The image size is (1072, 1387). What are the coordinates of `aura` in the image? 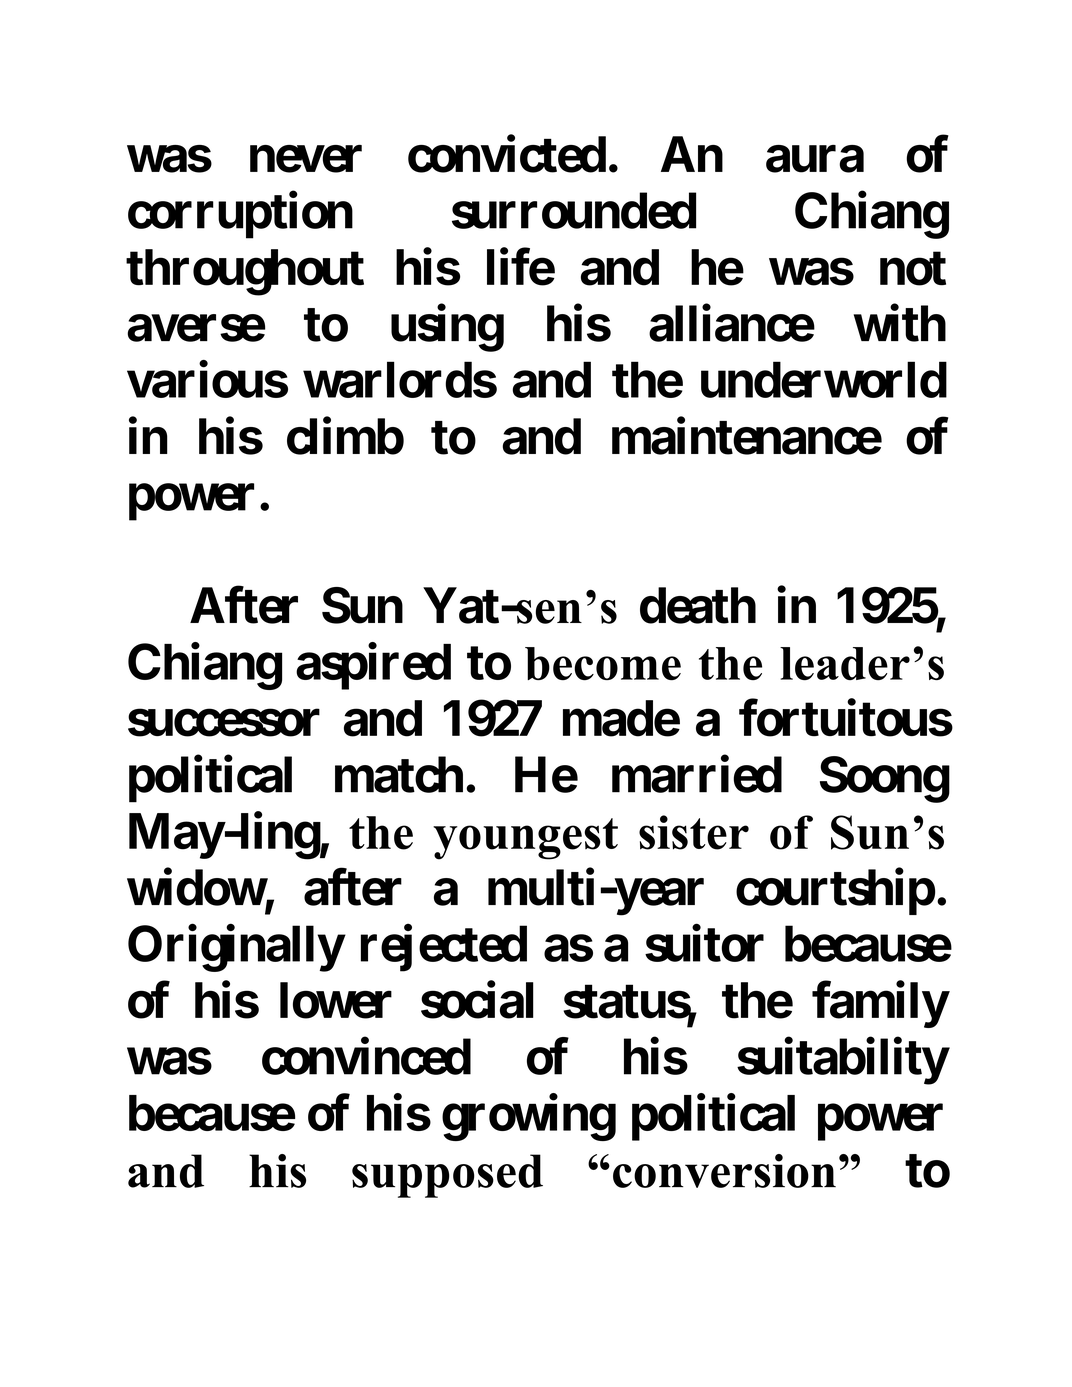 It's located at (815, 159).
